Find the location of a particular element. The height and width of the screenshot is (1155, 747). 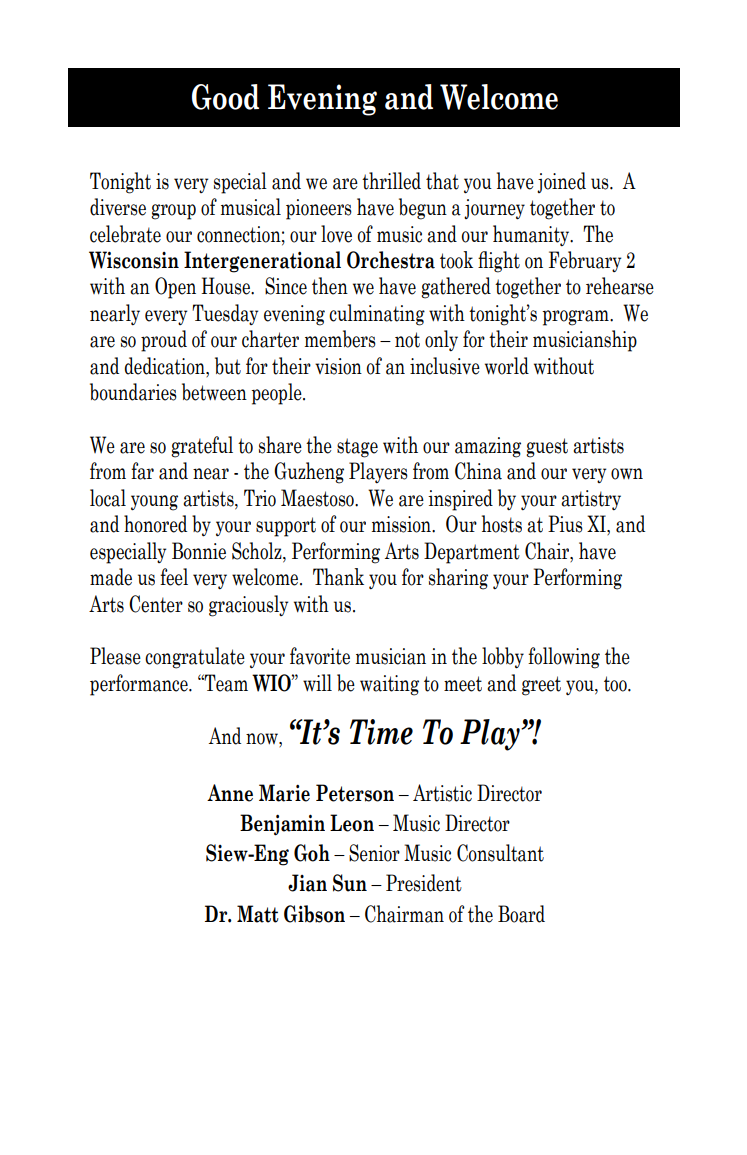

greet is located at coordinates (541, 686).
